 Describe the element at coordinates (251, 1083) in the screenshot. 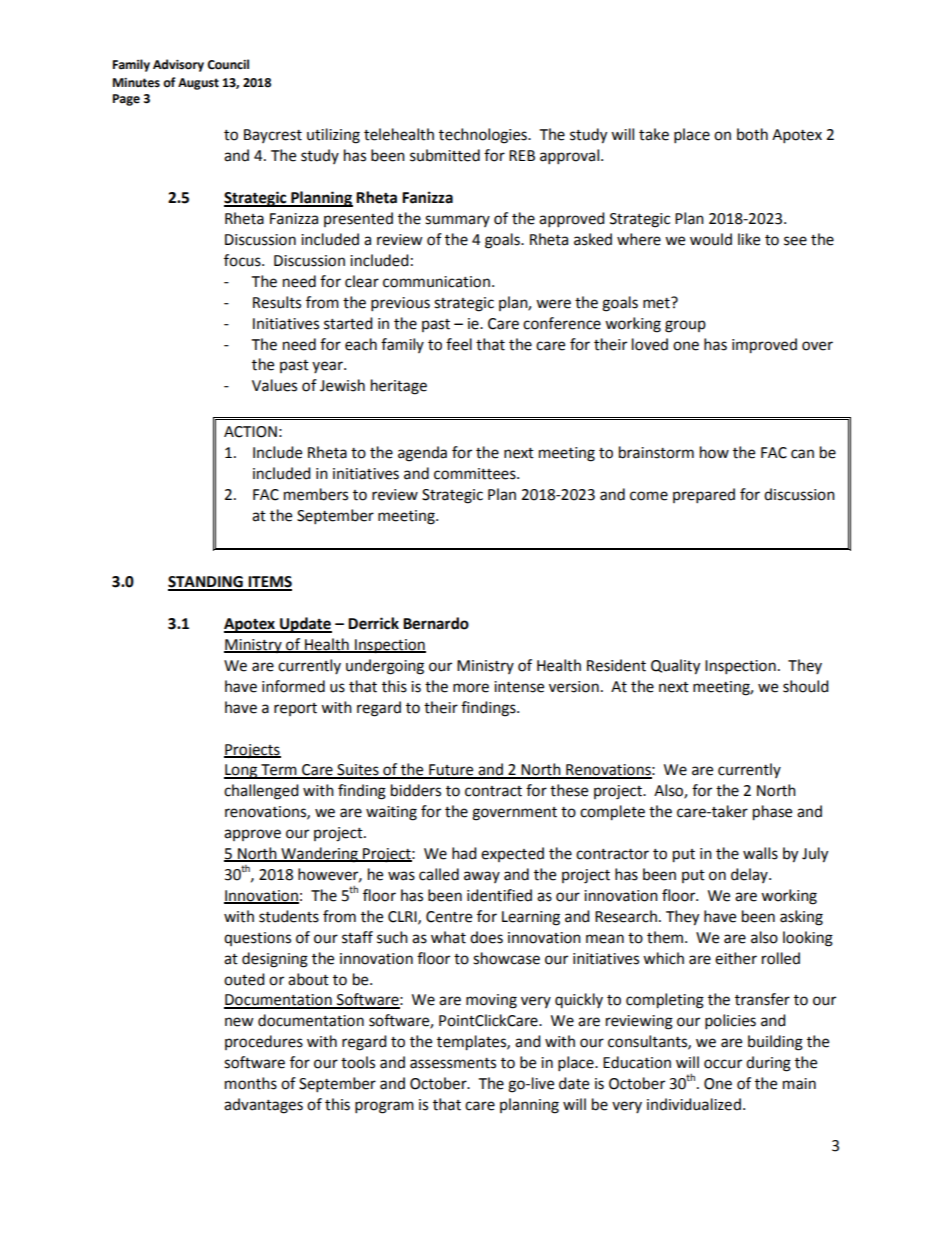

I see `months` at that location.
